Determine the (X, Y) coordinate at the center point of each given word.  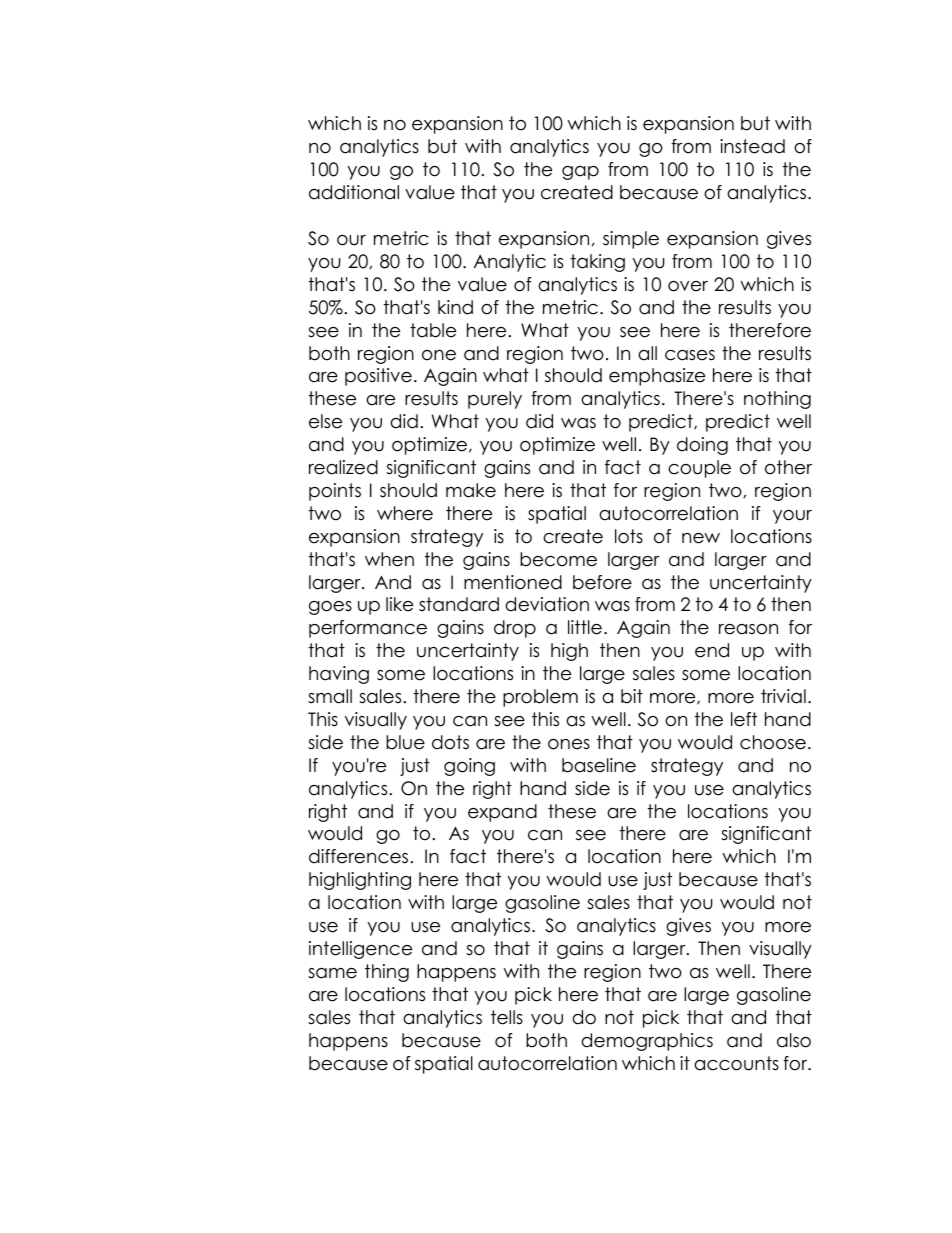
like (399, 604)
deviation (547, 604)
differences (358, 856)
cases (690, 355)
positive (378, 377)
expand (502, 813)
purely (495, 400)
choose (773, 742)
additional (354, 192)
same (332, 973)
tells (507, 1017)
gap (580, 173)
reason (748, 629)
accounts (736, 1063)
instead (752, 146)
